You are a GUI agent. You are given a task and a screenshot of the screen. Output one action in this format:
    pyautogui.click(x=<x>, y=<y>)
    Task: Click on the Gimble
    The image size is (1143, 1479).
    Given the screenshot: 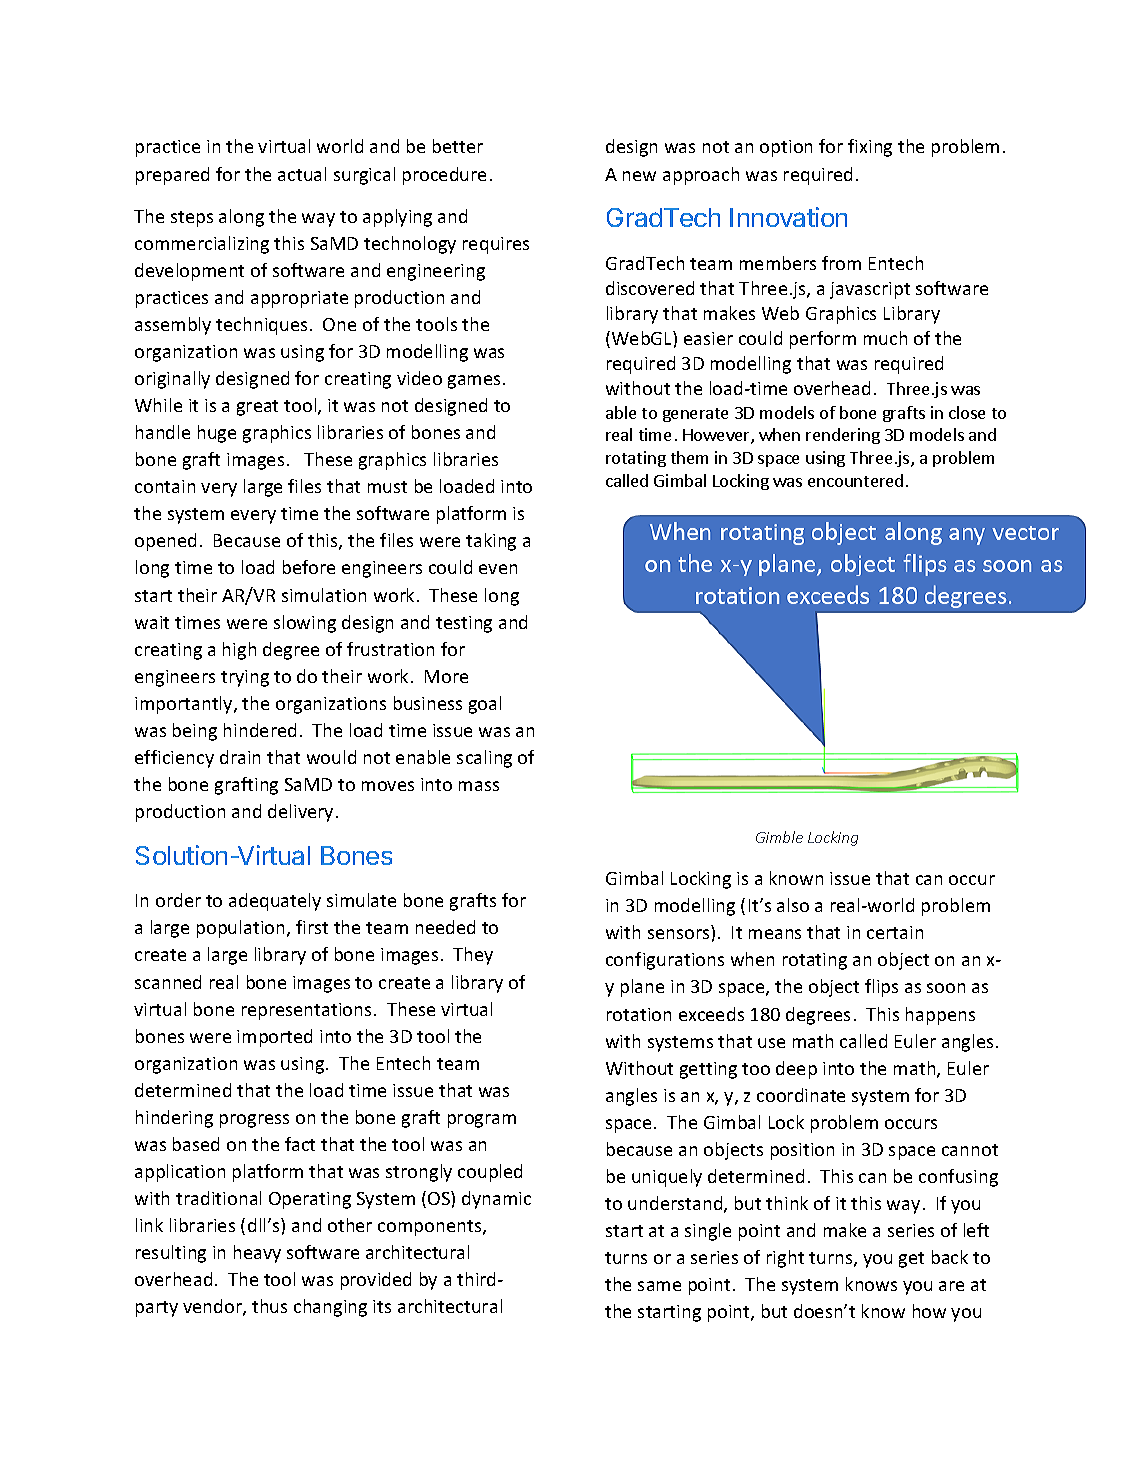 What is the action you would take?
    pyautogui.click(x=779, y=837)
